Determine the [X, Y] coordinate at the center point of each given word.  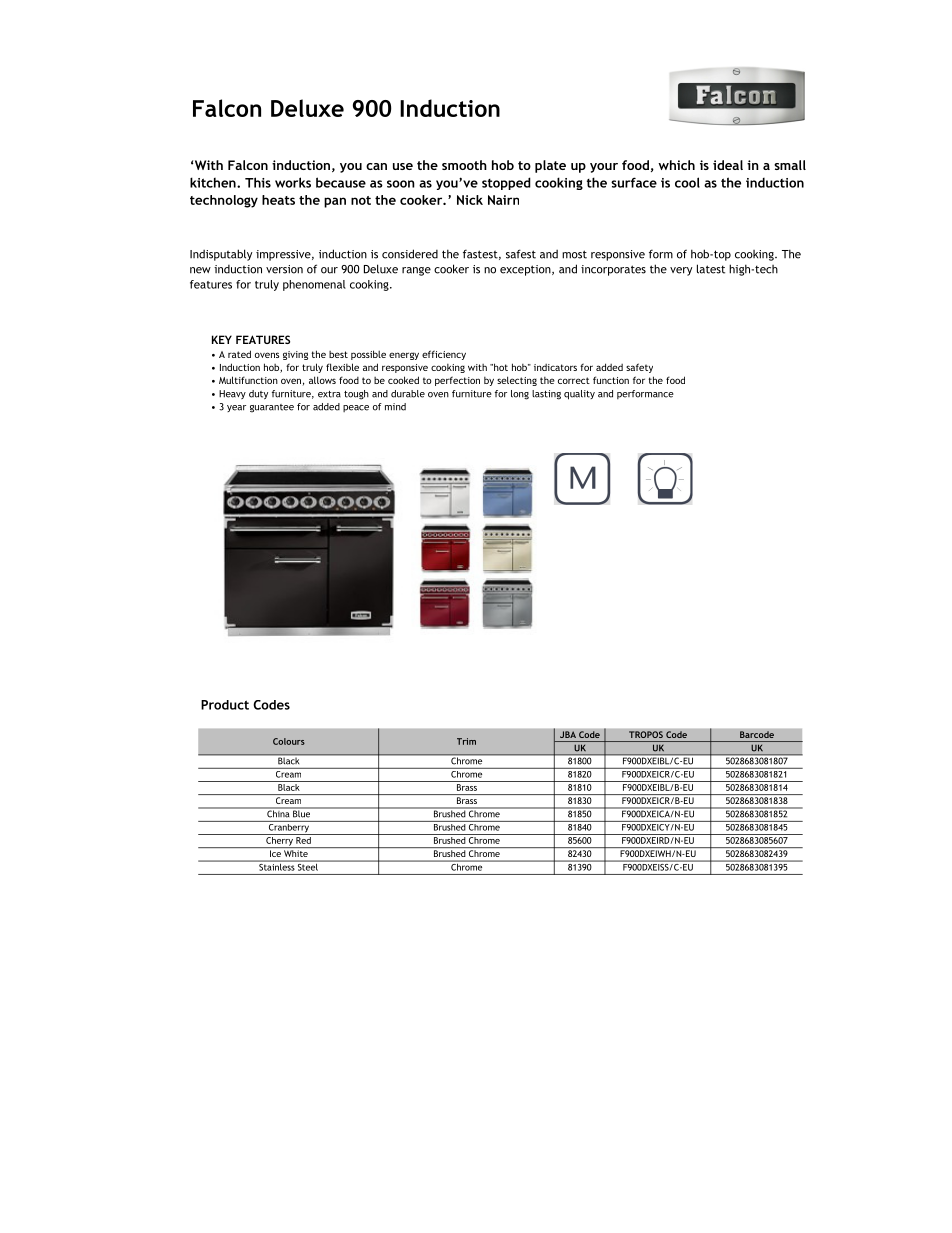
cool [687, 182]
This [258, 182]
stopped [506, 183]
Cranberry [288, 828]
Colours [289, 741]
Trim [466, 741]
